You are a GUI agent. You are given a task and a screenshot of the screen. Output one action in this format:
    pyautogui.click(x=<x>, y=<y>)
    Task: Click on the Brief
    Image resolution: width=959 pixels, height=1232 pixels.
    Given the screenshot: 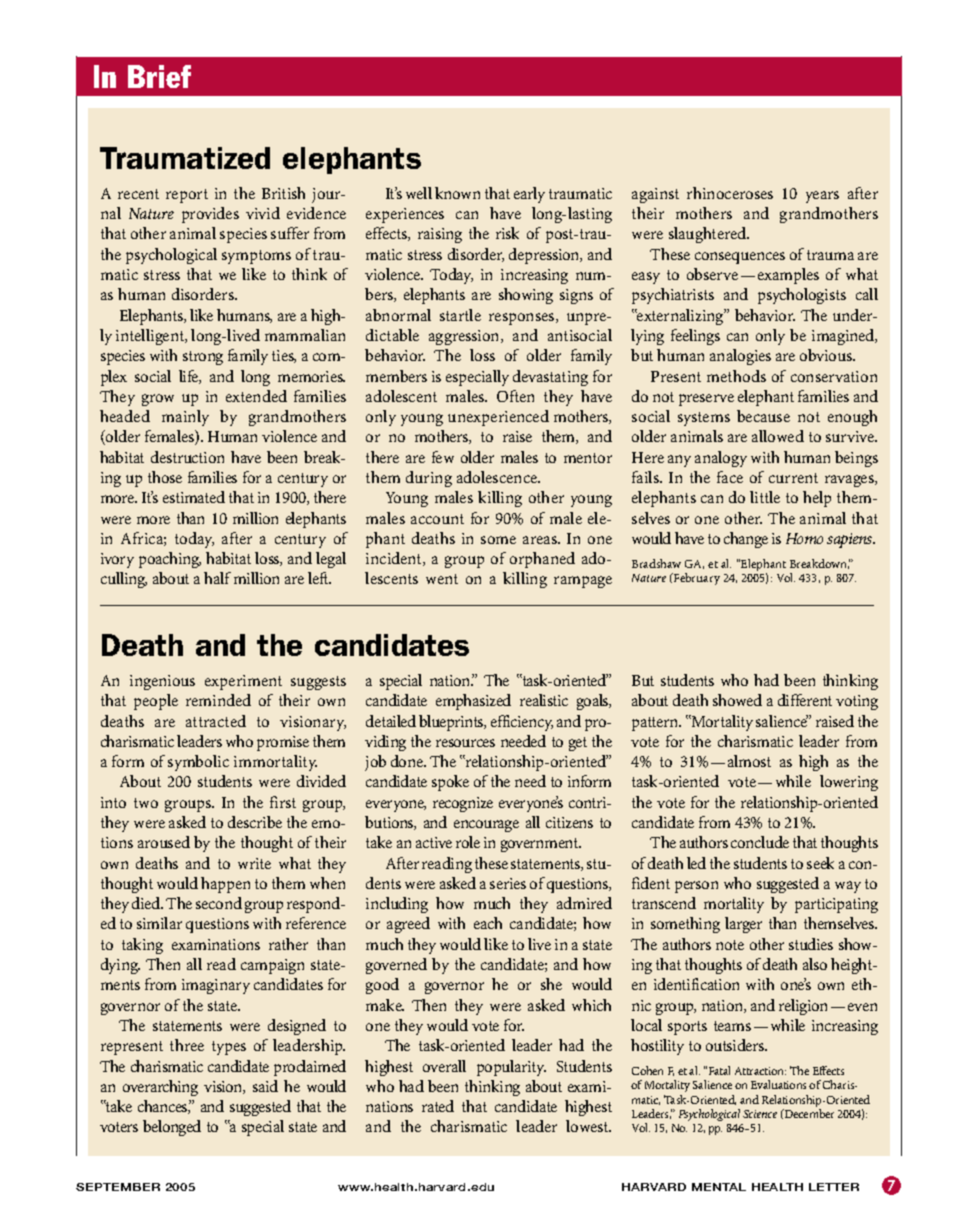 What is the action you would take?
    pyautogui.click(x=159, y=76)
